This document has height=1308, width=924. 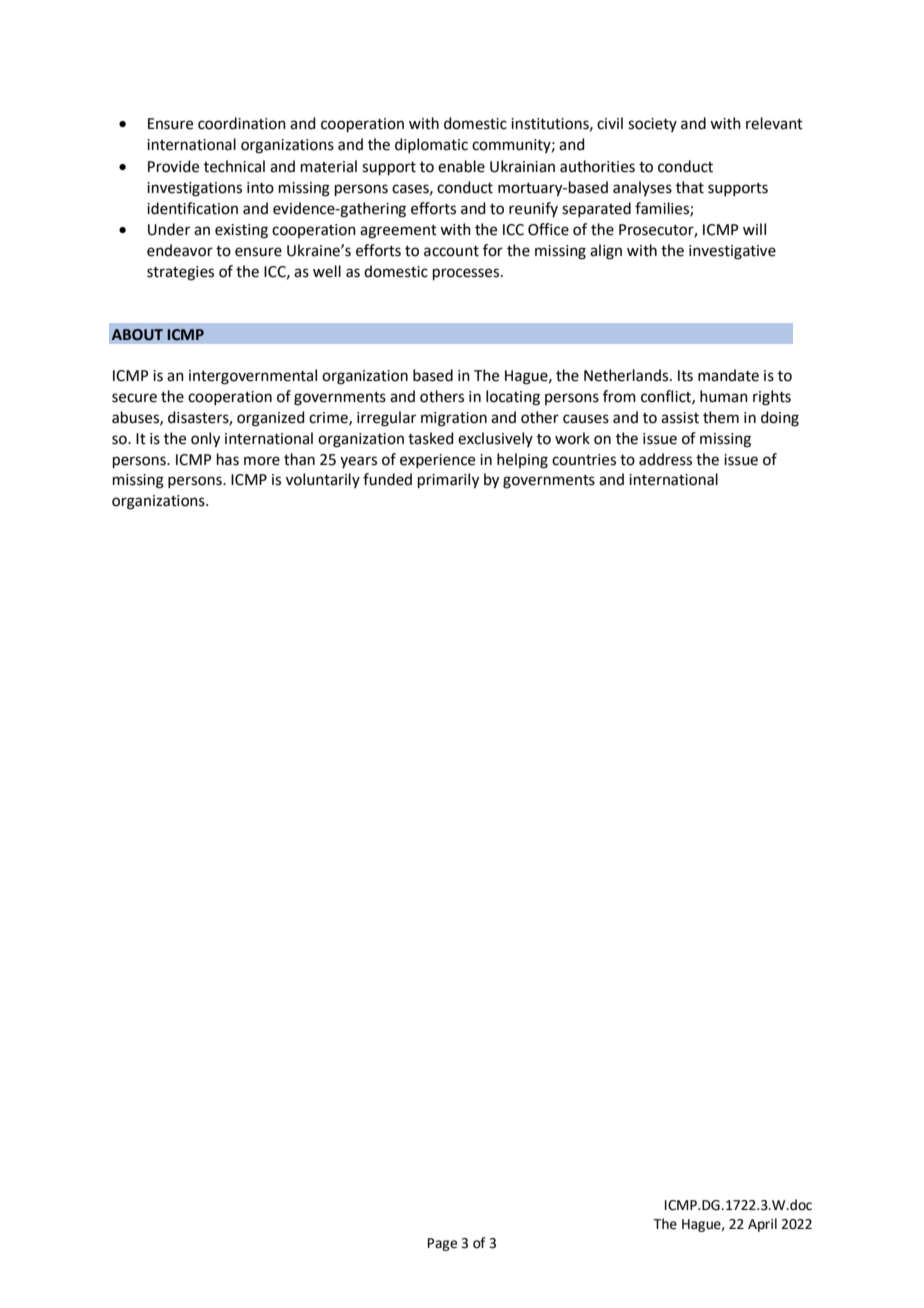 I want to click on that, so click(x=690, y=187).
